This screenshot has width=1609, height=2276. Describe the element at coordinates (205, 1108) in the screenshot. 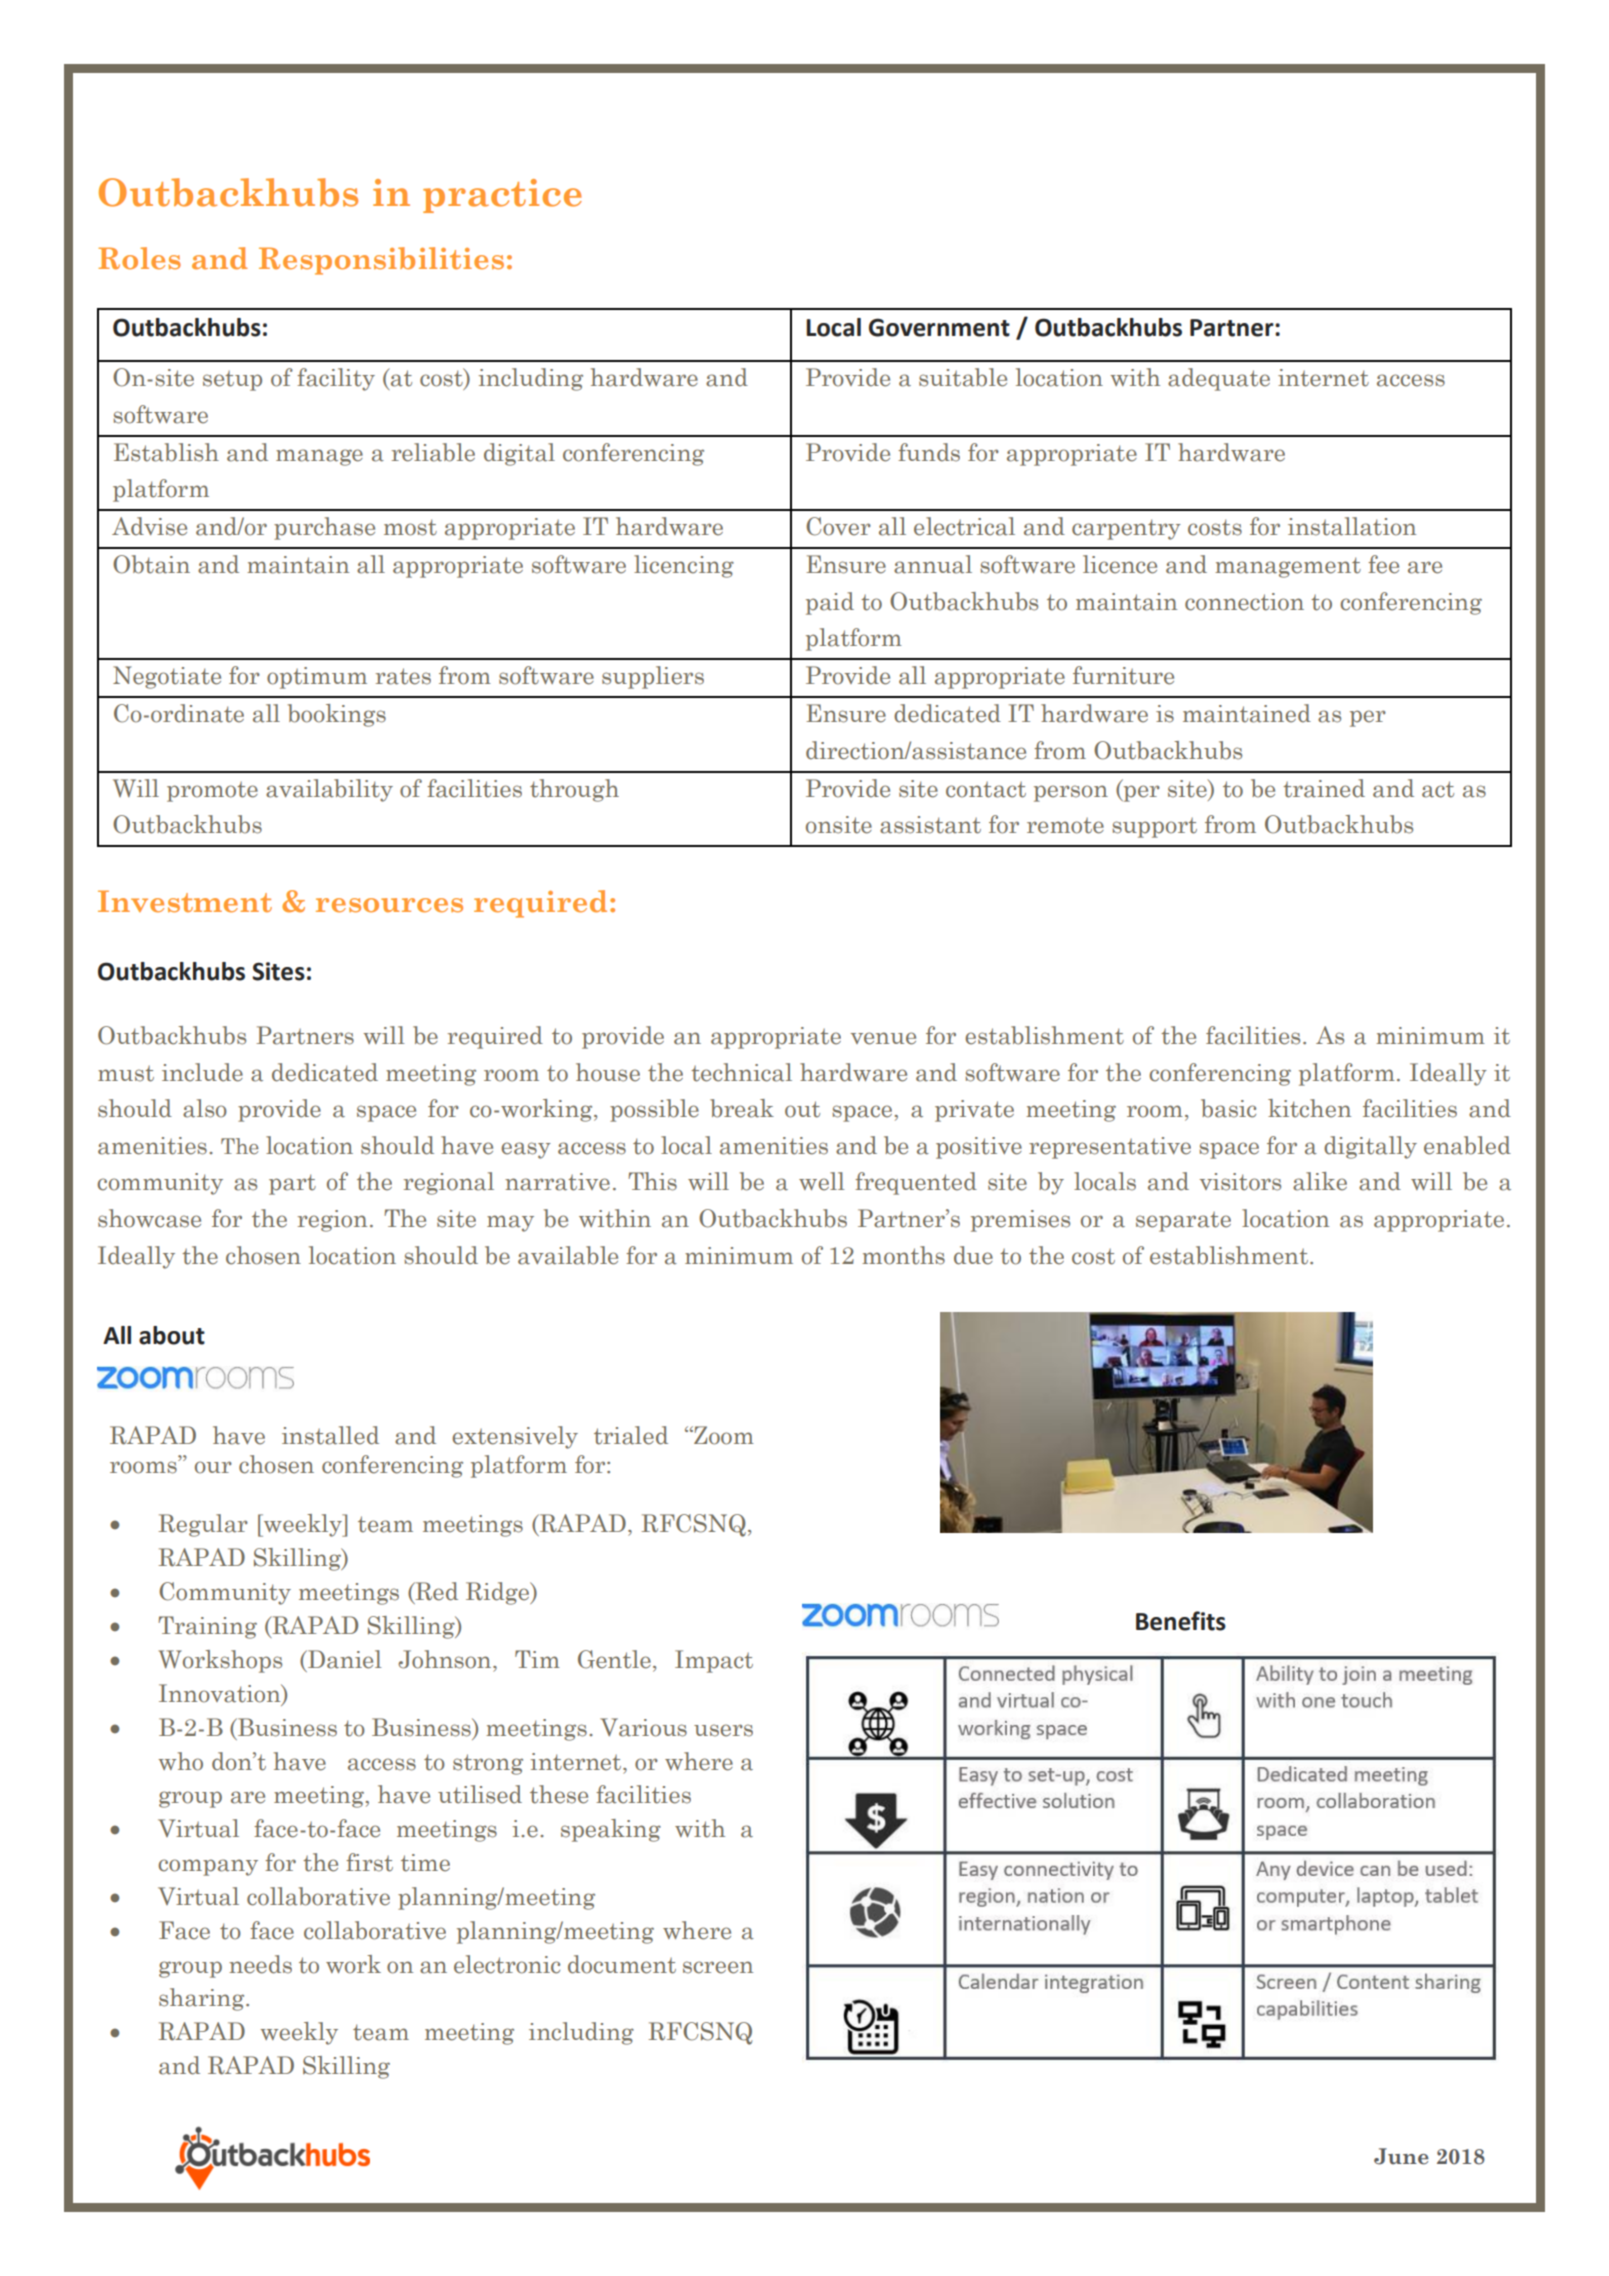

I see `also` at that location.
